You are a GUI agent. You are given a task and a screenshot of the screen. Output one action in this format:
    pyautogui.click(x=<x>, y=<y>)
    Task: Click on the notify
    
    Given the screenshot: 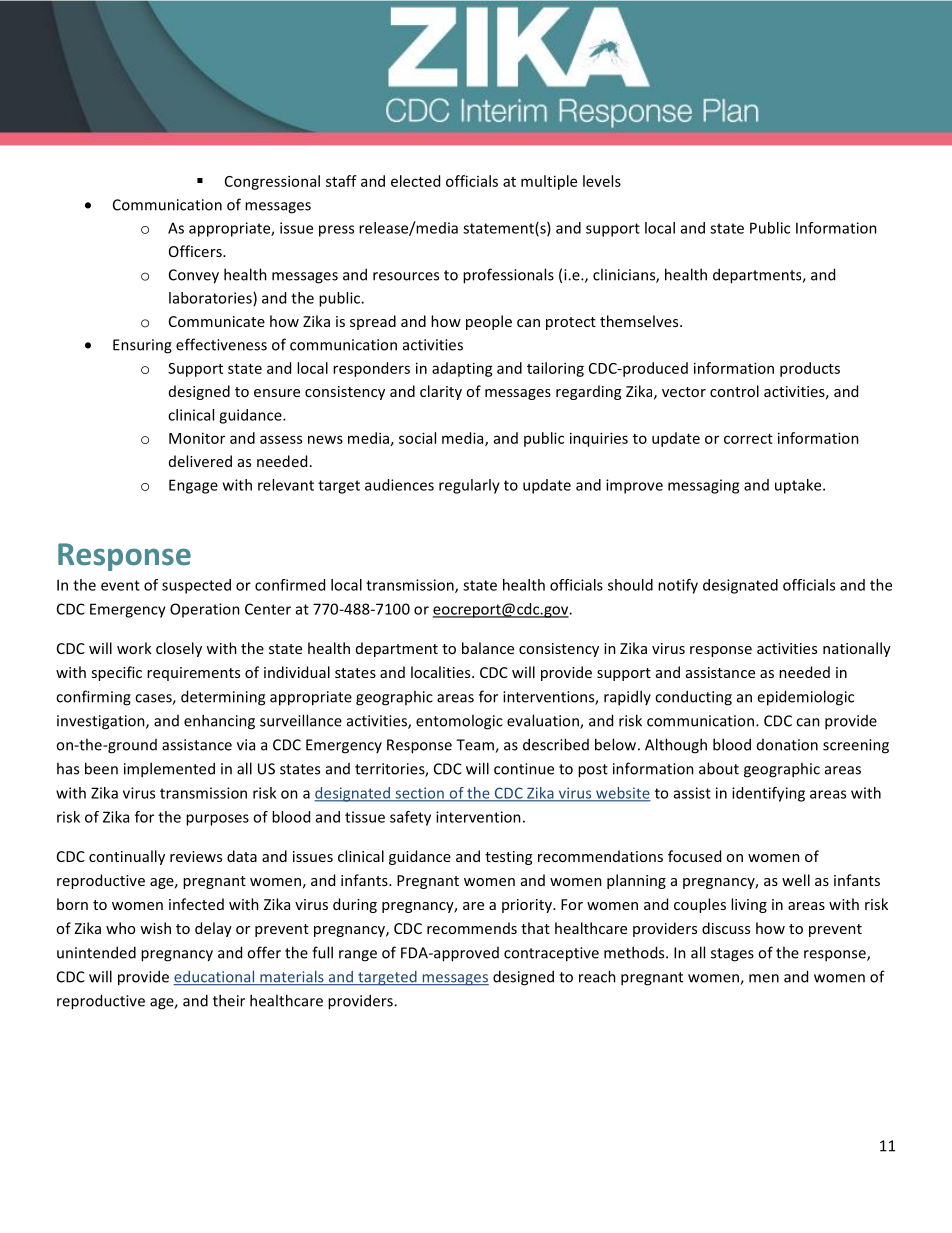 What is the action you would take?
    pyautogui.click(x=678, y=586)
